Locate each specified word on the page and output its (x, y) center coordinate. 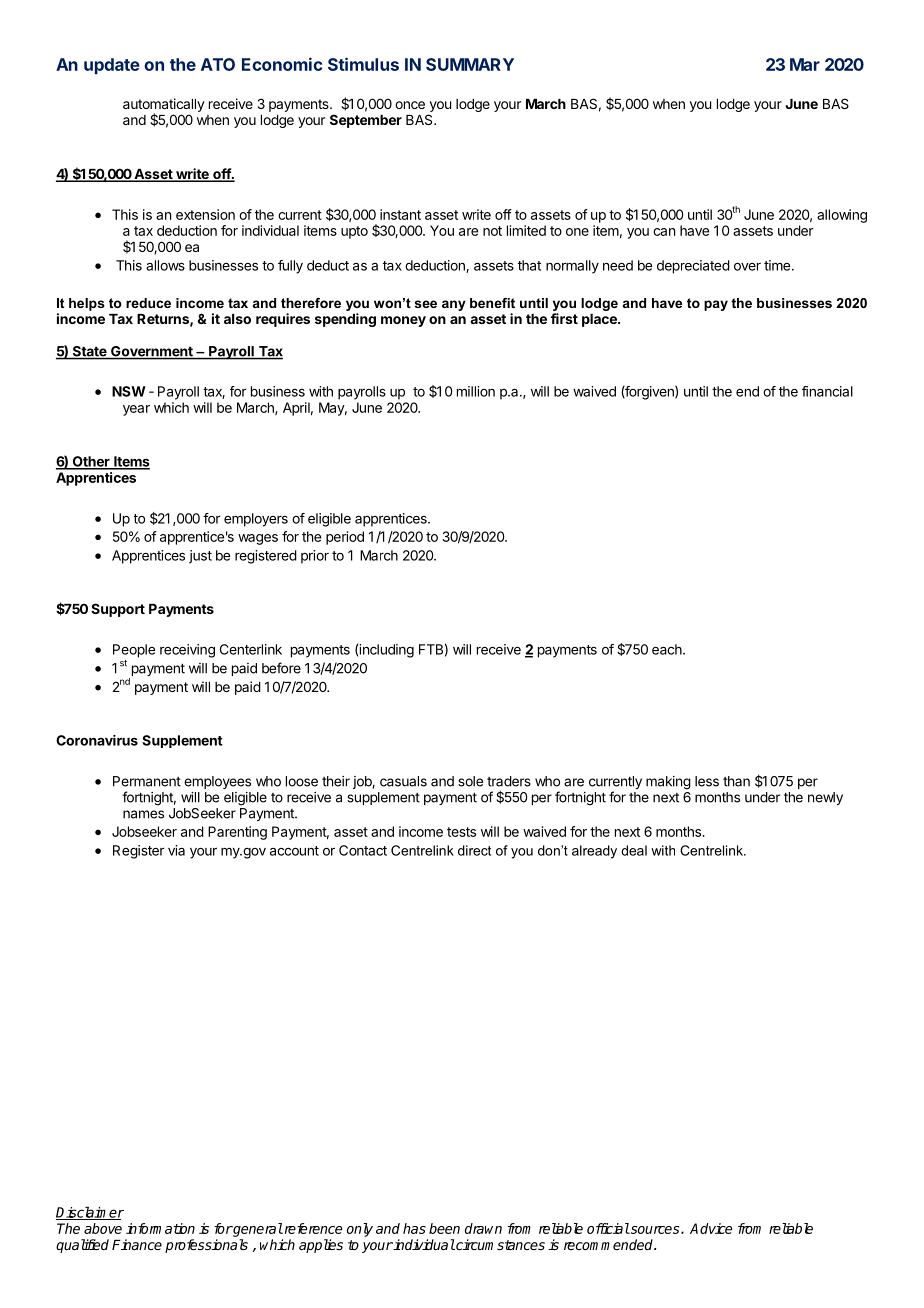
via (176, 850)
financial (827, 391)
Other (91, 462)
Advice (711, 1228)
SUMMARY (470, 64)
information (160, 1228)
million (476, 391)
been (444, 1228)
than (736, 781)
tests (461, 832)
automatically (164, 106)
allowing (842, 216)
